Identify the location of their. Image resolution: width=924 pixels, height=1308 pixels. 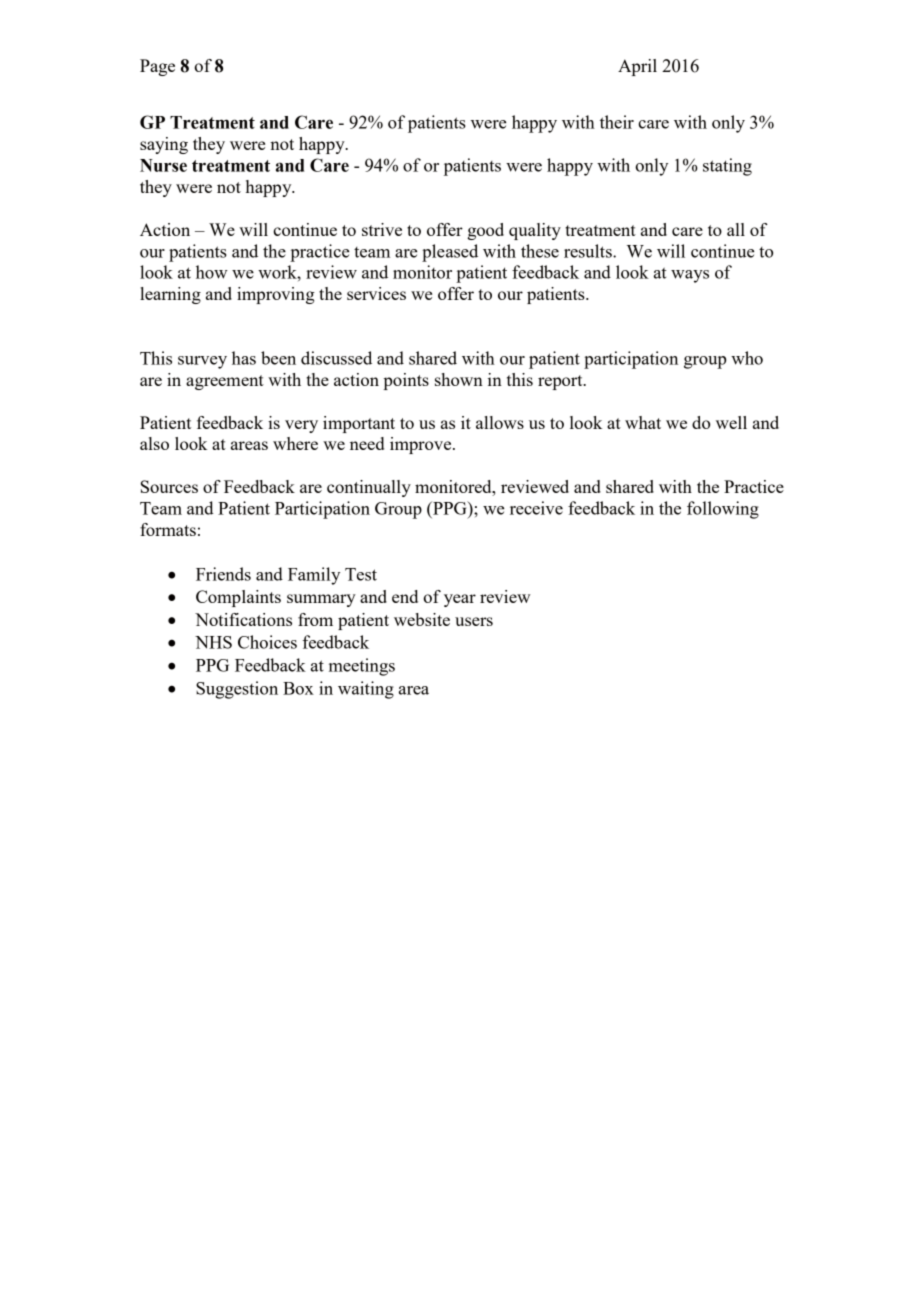
(617, 122).
